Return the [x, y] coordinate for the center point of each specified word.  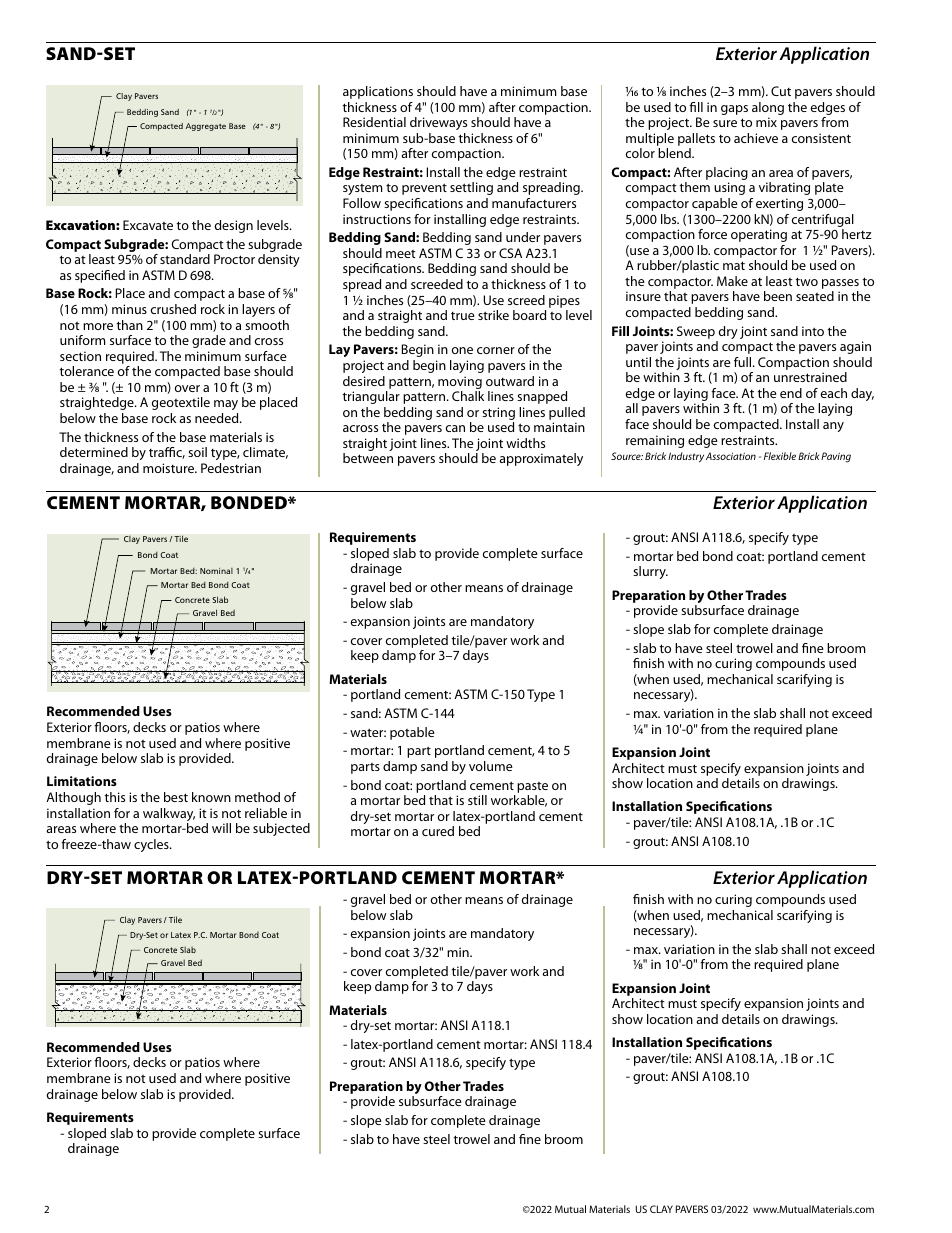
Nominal [216, 571]
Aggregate [206, 127]
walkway [169, 816]
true [463, 316]
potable [412, 733]
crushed [173, 309]
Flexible [780, 456]
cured [438, 831]
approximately [541, 459]
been [778, 296]
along [768, 108]
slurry [650, 572]
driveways [438, 123]
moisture [170, 468]
